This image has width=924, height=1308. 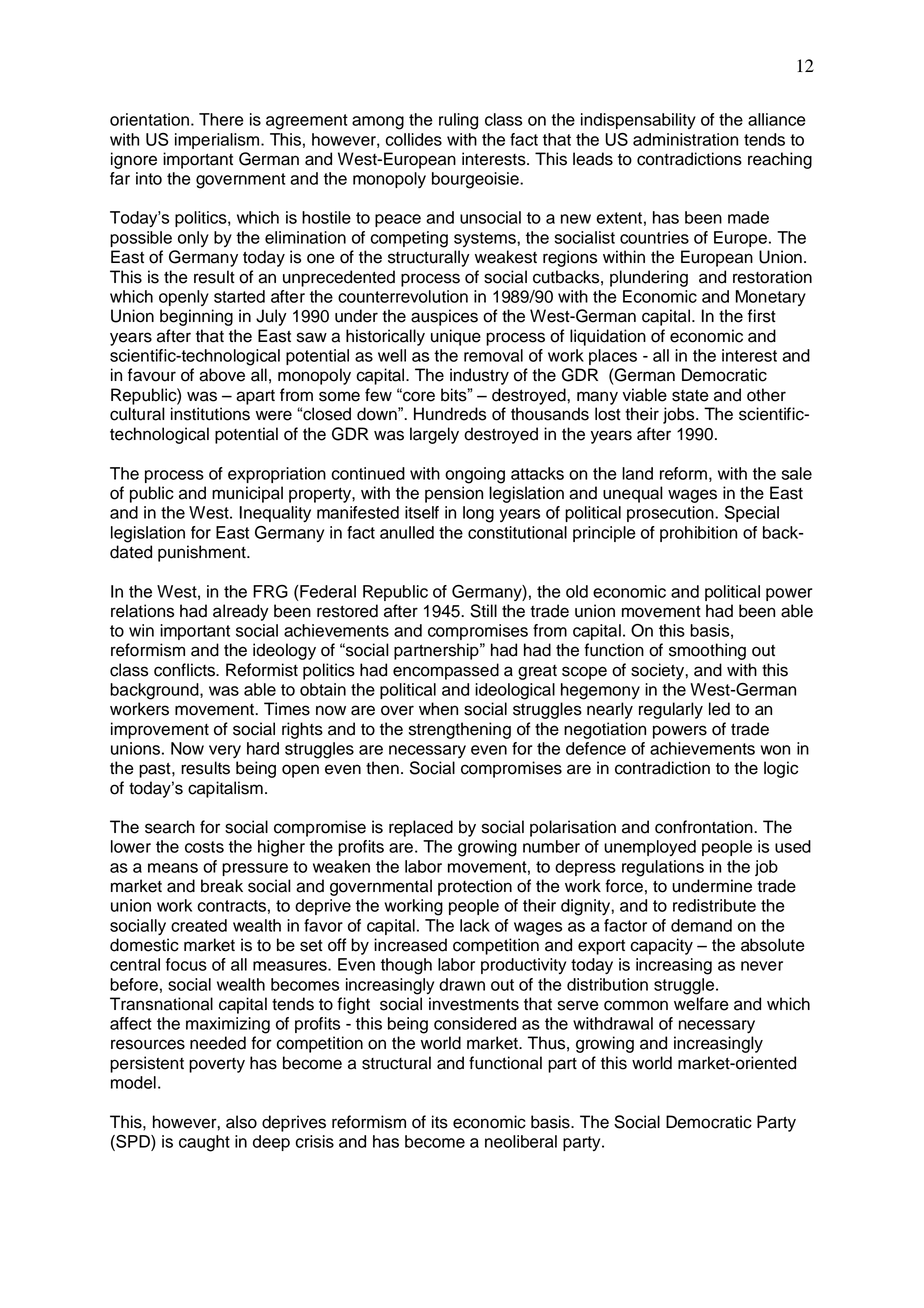 I want to click on already, so click(x=241, y=612).
